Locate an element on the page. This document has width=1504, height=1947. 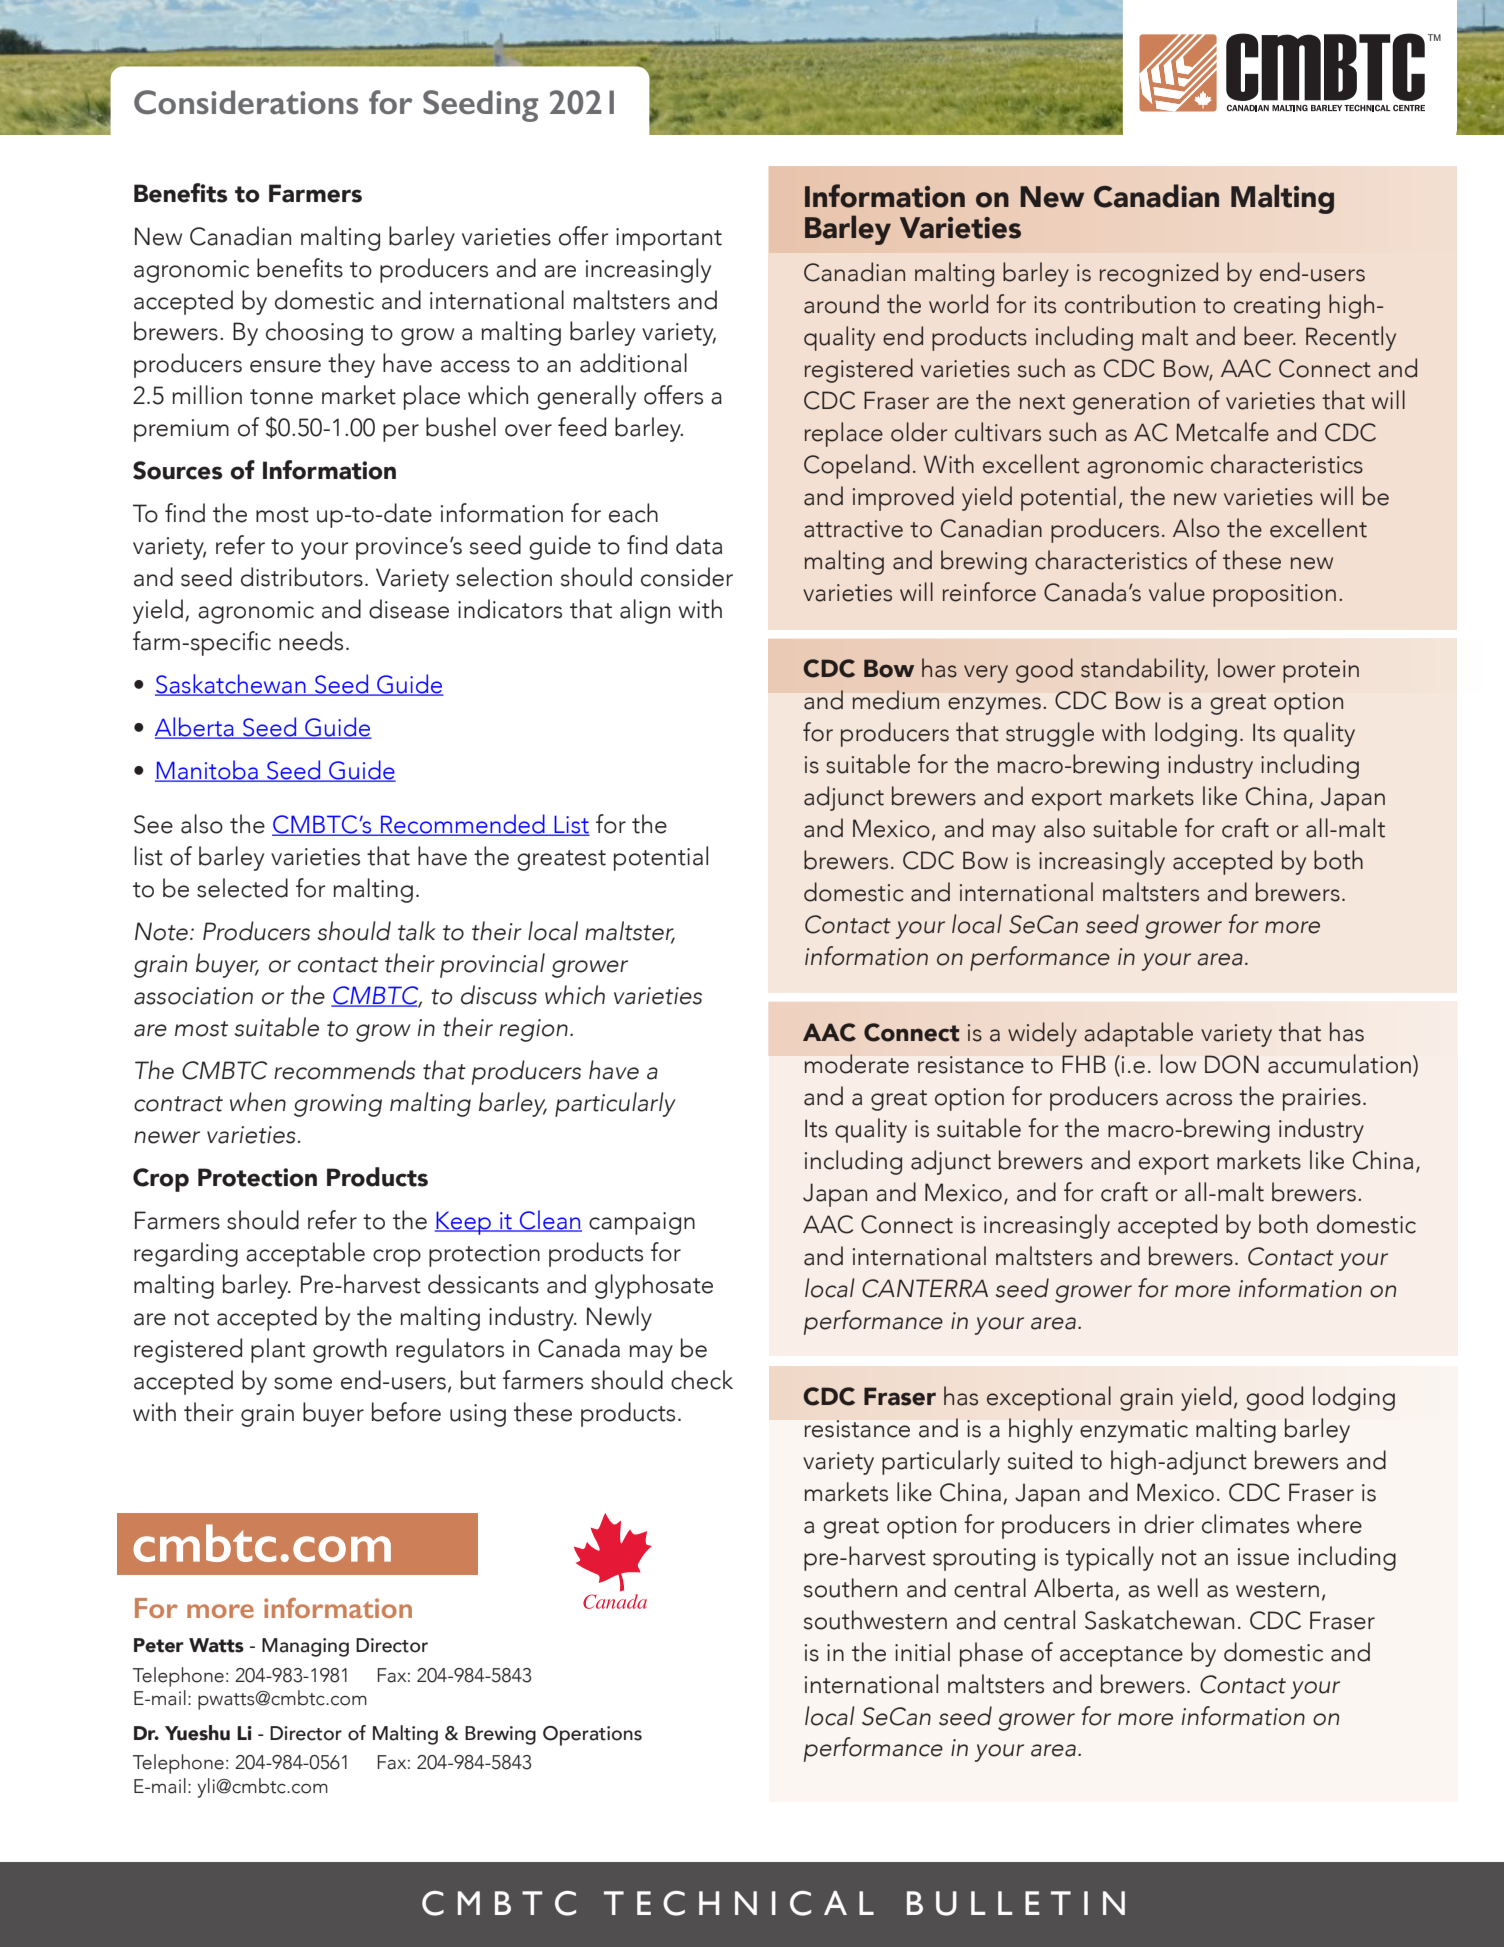
BULLETIN is located at coordinates (1016, 1903).
